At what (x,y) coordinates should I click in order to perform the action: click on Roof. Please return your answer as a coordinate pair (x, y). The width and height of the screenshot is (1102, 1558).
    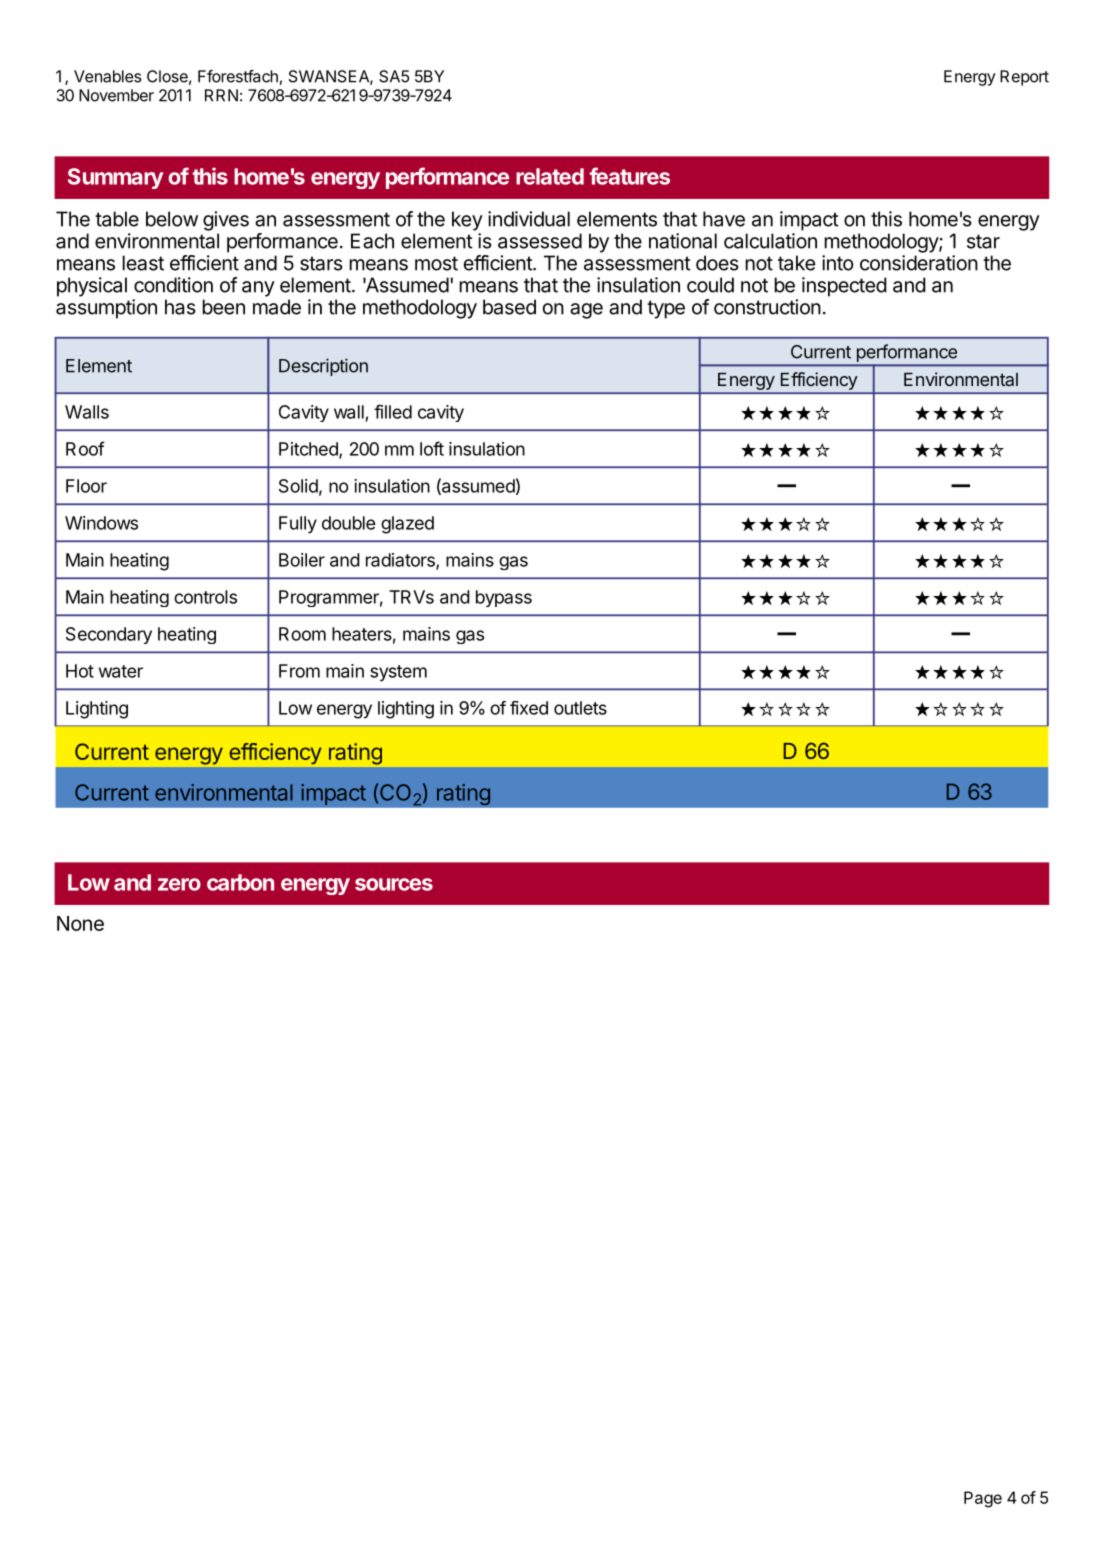
    Looking at the image, I should click on (85, 448).
